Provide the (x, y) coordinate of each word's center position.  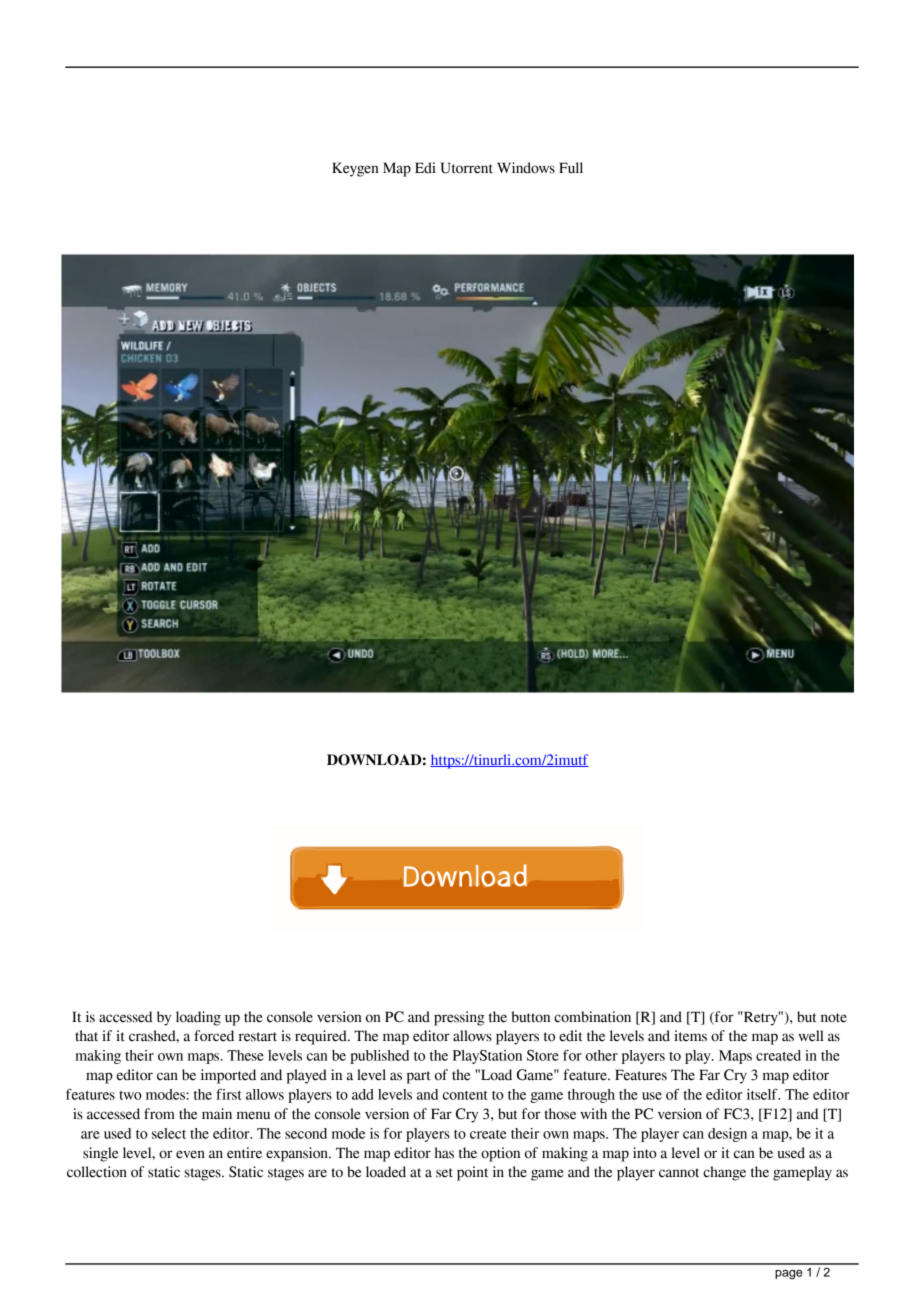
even (190, 1154)
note (834, 1018)
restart (258, 1037)
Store (543, 1055)
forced (214, 1036)
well (811, 1036)
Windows (526, 168)
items (690, 1036)
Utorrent (467, 168)
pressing (459, 1018)
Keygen (355, 169)
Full (571, 168)
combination (592, 1017)
